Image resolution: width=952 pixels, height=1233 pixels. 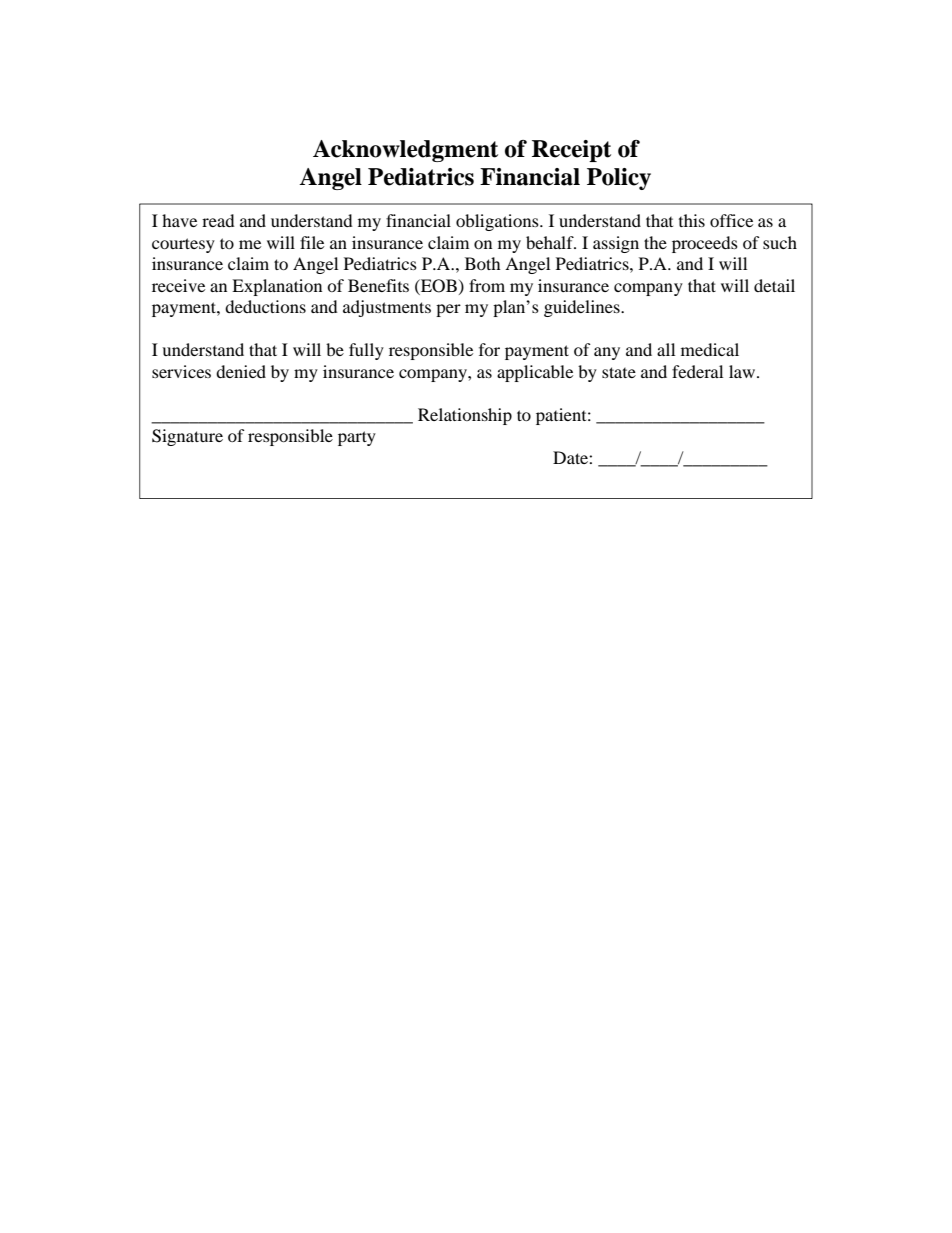 What do you see at coordinates (705, 244) in the page?
I see `proceeds` at bounding box center [705, 244].
